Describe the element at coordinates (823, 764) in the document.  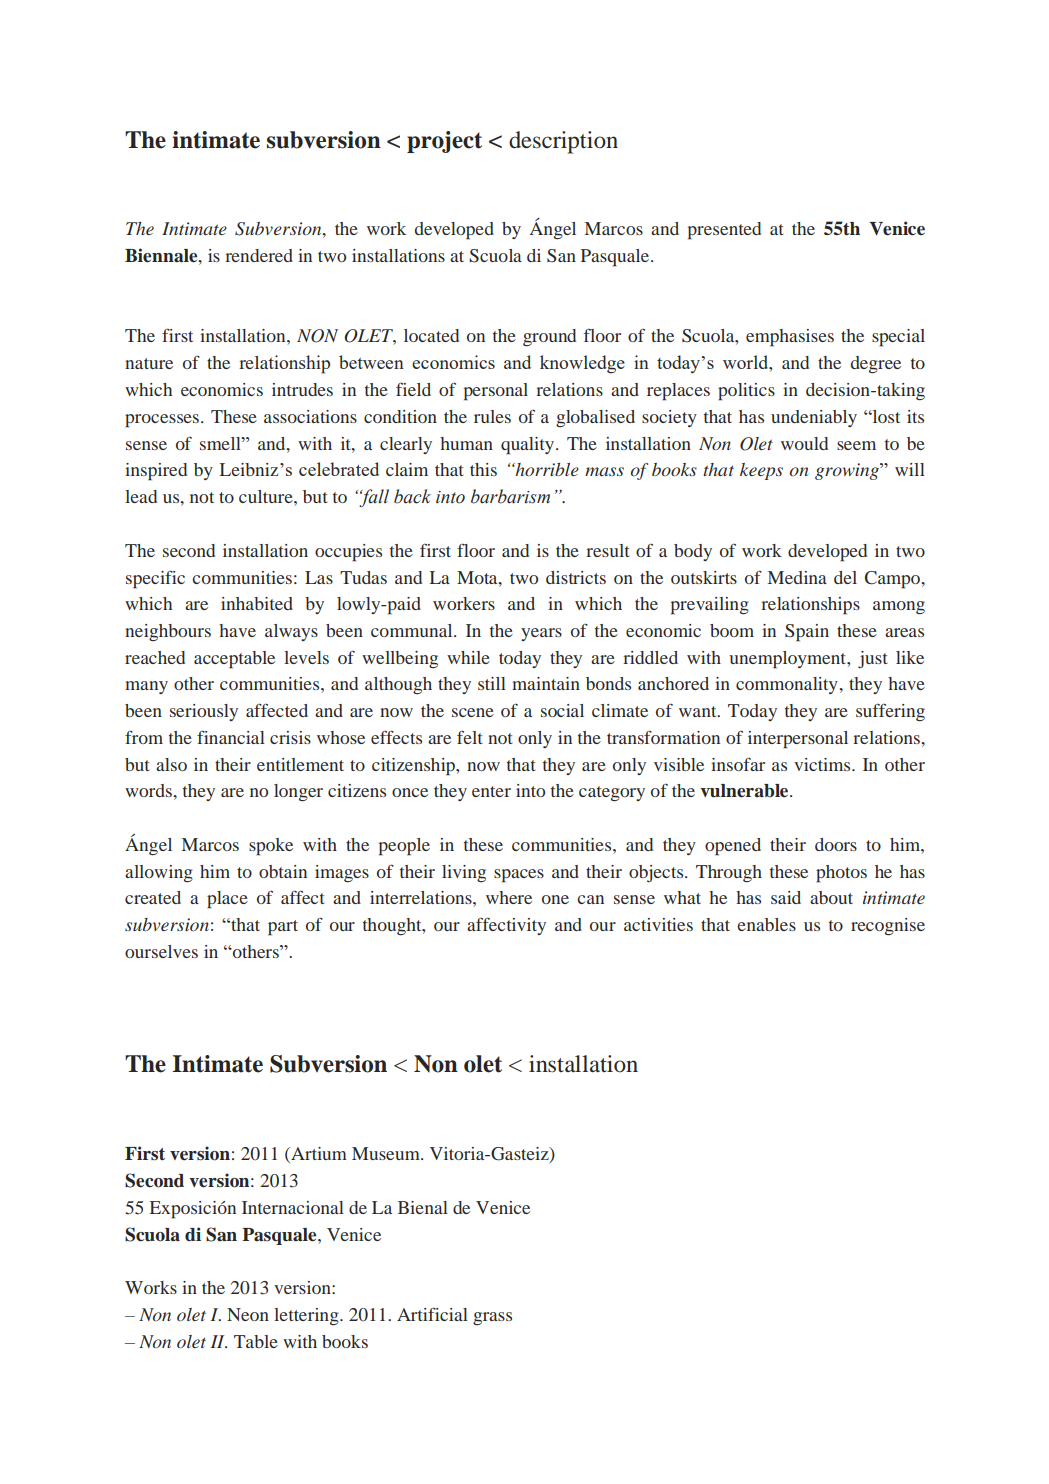
I see `victims` at that location.
